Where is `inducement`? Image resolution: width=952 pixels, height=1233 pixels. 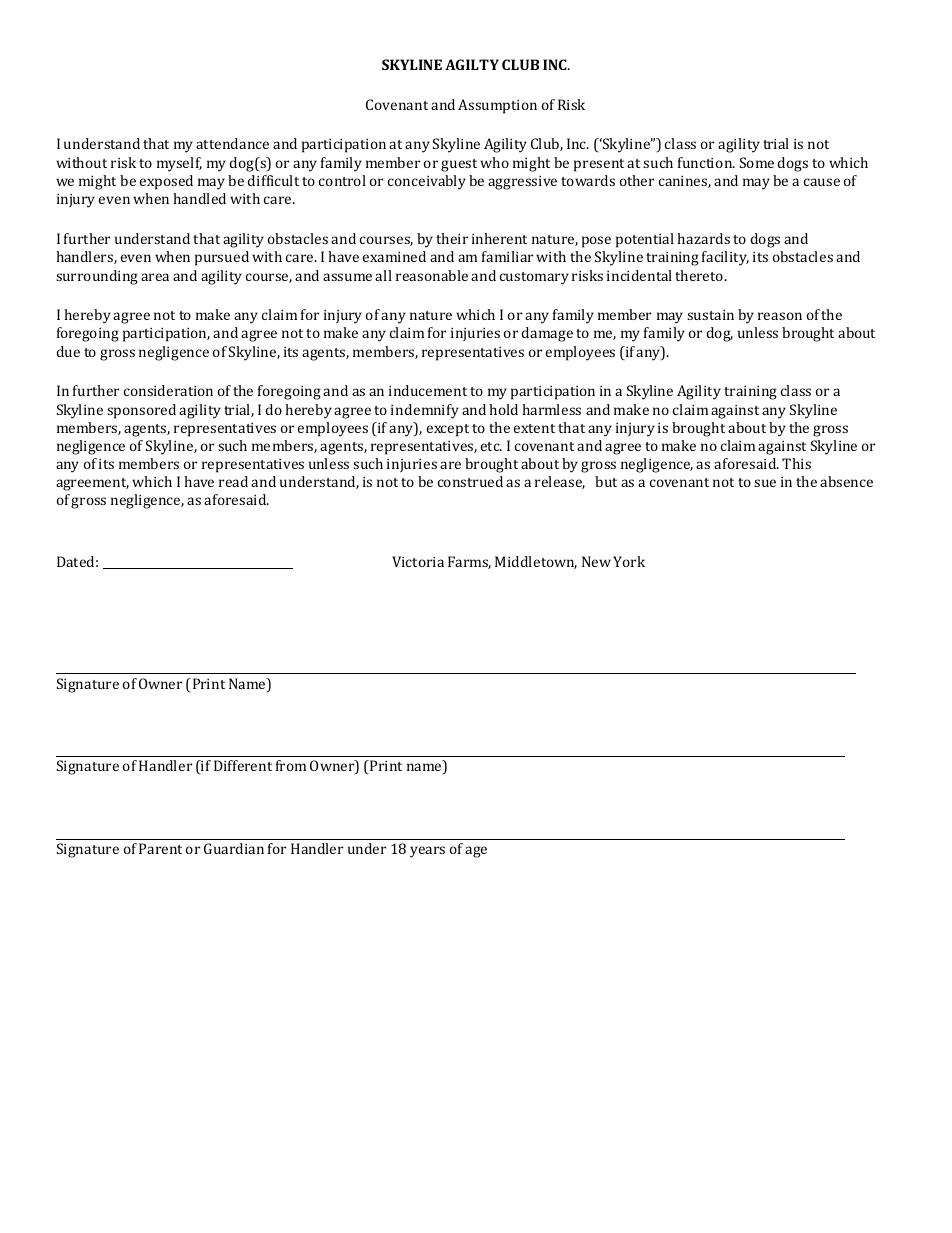
inducement is located at coordinates (428, 390).
